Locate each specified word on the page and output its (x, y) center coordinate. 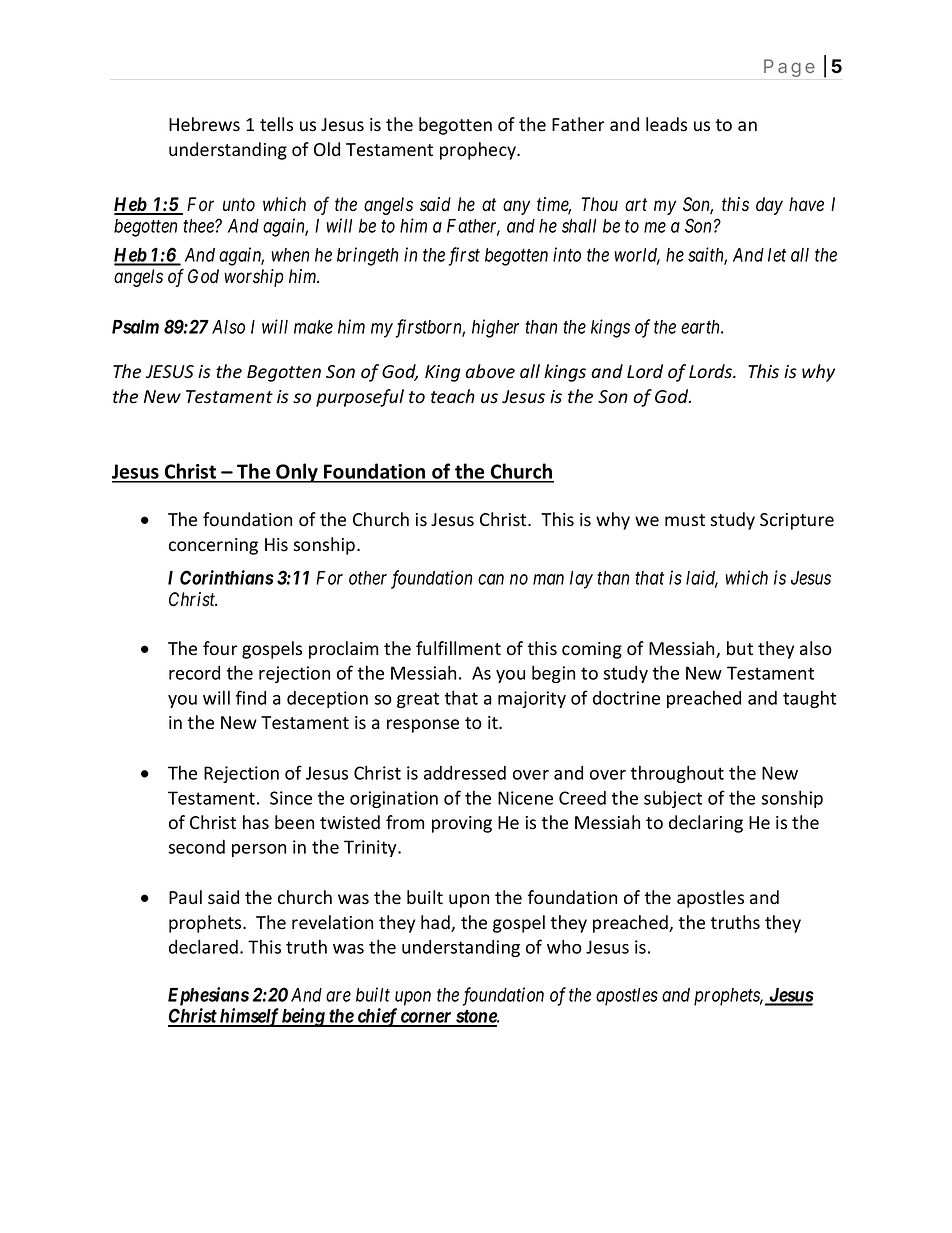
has (256, 822)
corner (426, 1019)
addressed (465, 773)
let (777, 255)
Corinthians (227, 577)
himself (249, 1017)
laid (702, 578)
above (490, 371)
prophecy (479, 151)
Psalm (135, 327)
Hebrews (204, 124)
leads (666, 124)
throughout (677, 774)
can (491, 579)
